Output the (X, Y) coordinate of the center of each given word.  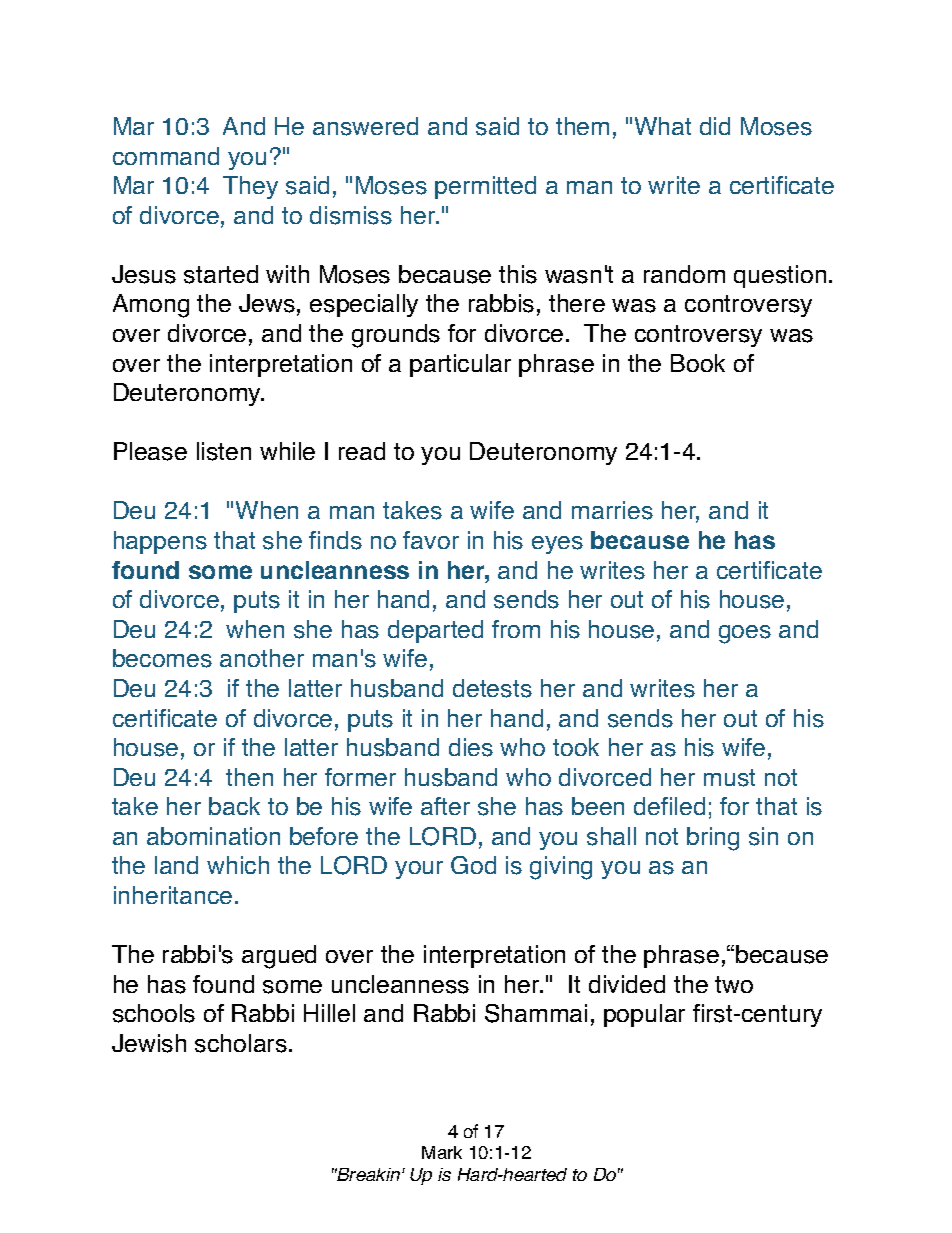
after (445, 806)
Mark (442, 1152)
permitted (485, 187)
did (715, 126)
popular (644, 1015)
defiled (669, 806)
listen (224, 451)
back (234, 806)
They (250, 187)
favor (431, 540)
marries (612, 510)
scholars (241, 1043)
